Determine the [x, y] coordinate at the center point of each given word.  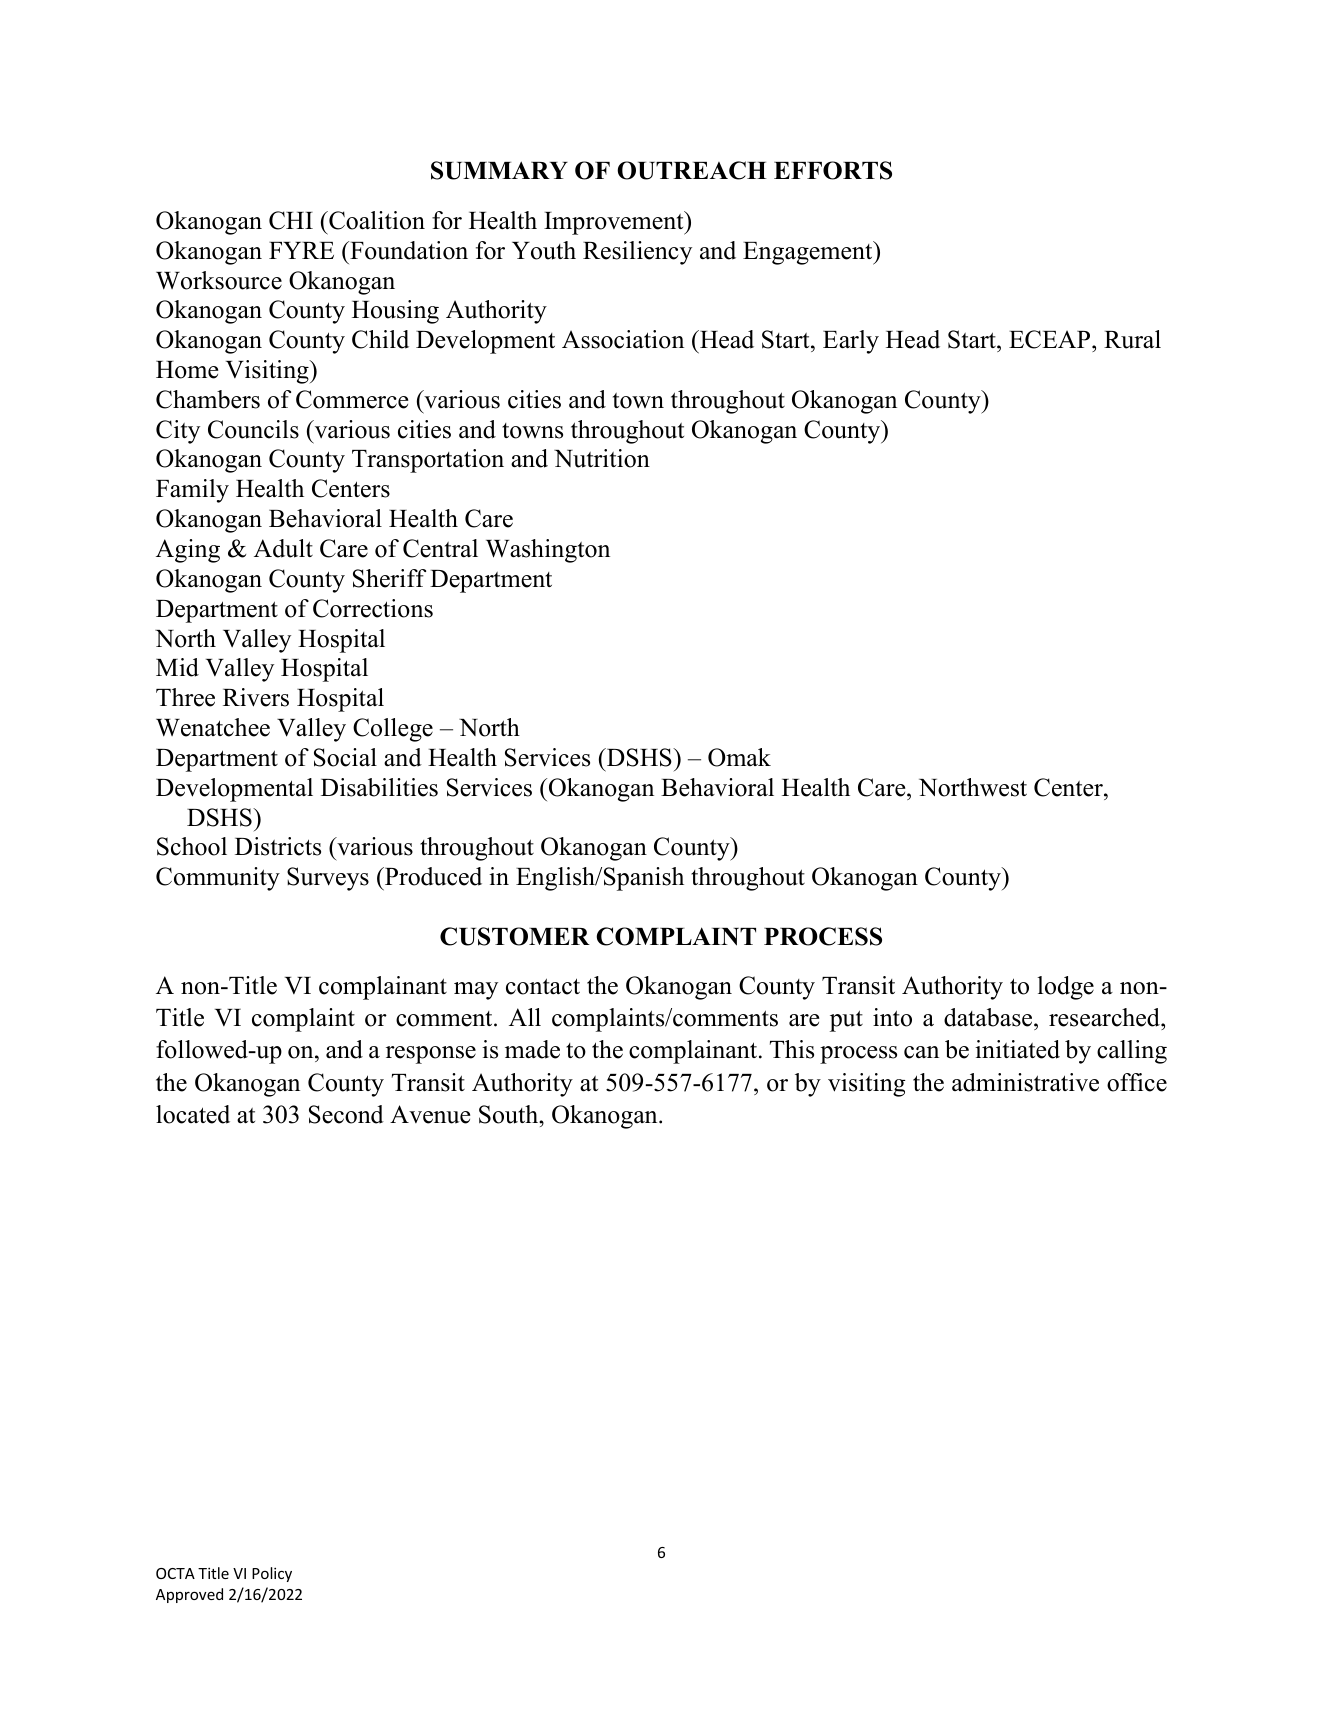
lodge [1065, 988]
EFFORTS [833, 170]
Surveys [328, 879]
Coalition [376, 220]
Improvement [615, 223]
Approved [189, 1595]
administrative [1025, 1082]
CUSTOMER [515, 936]
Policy [272, 1574]
